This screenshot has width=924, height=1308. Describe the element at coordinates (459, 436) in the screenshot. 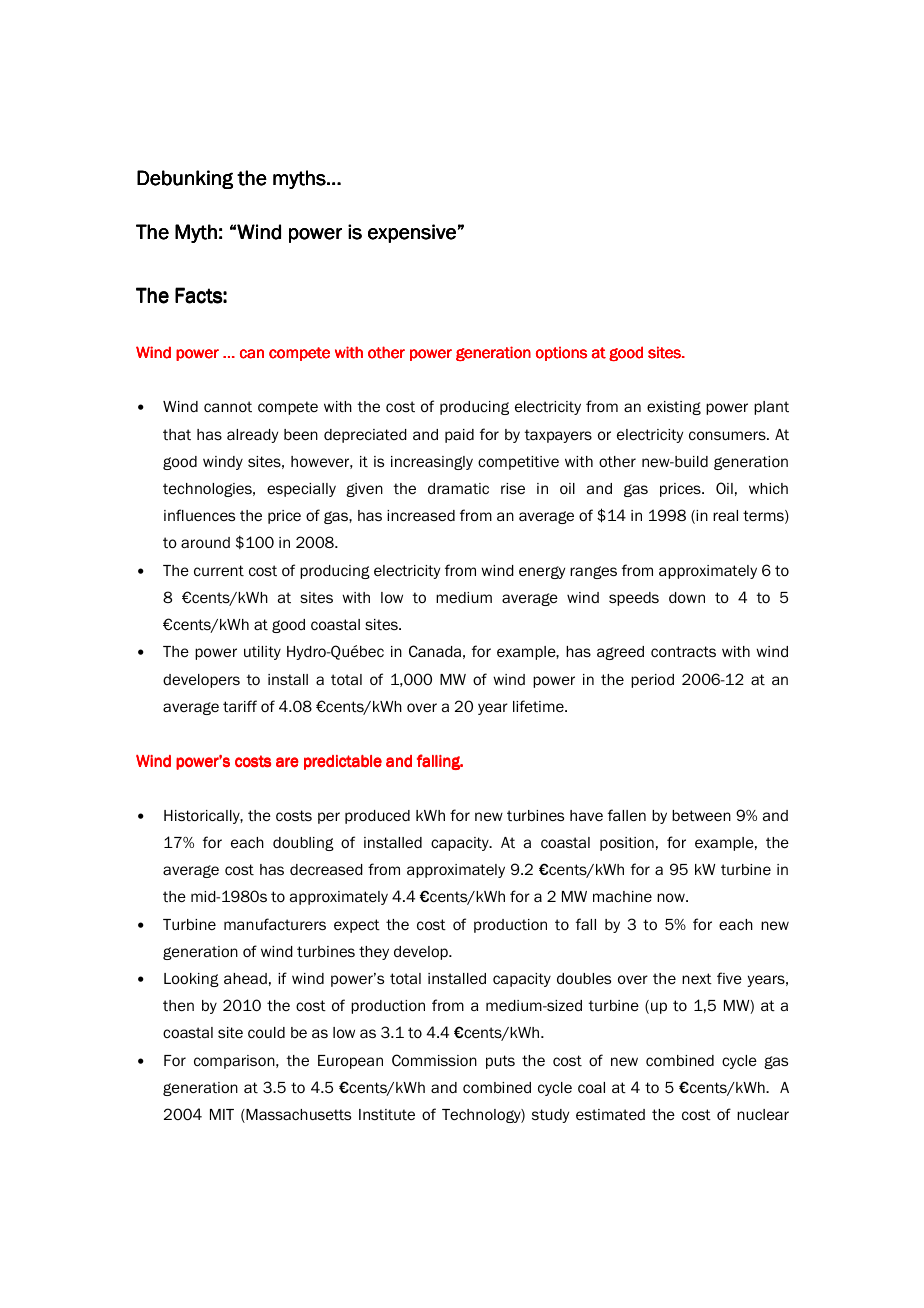

I see `paid` at that location.
